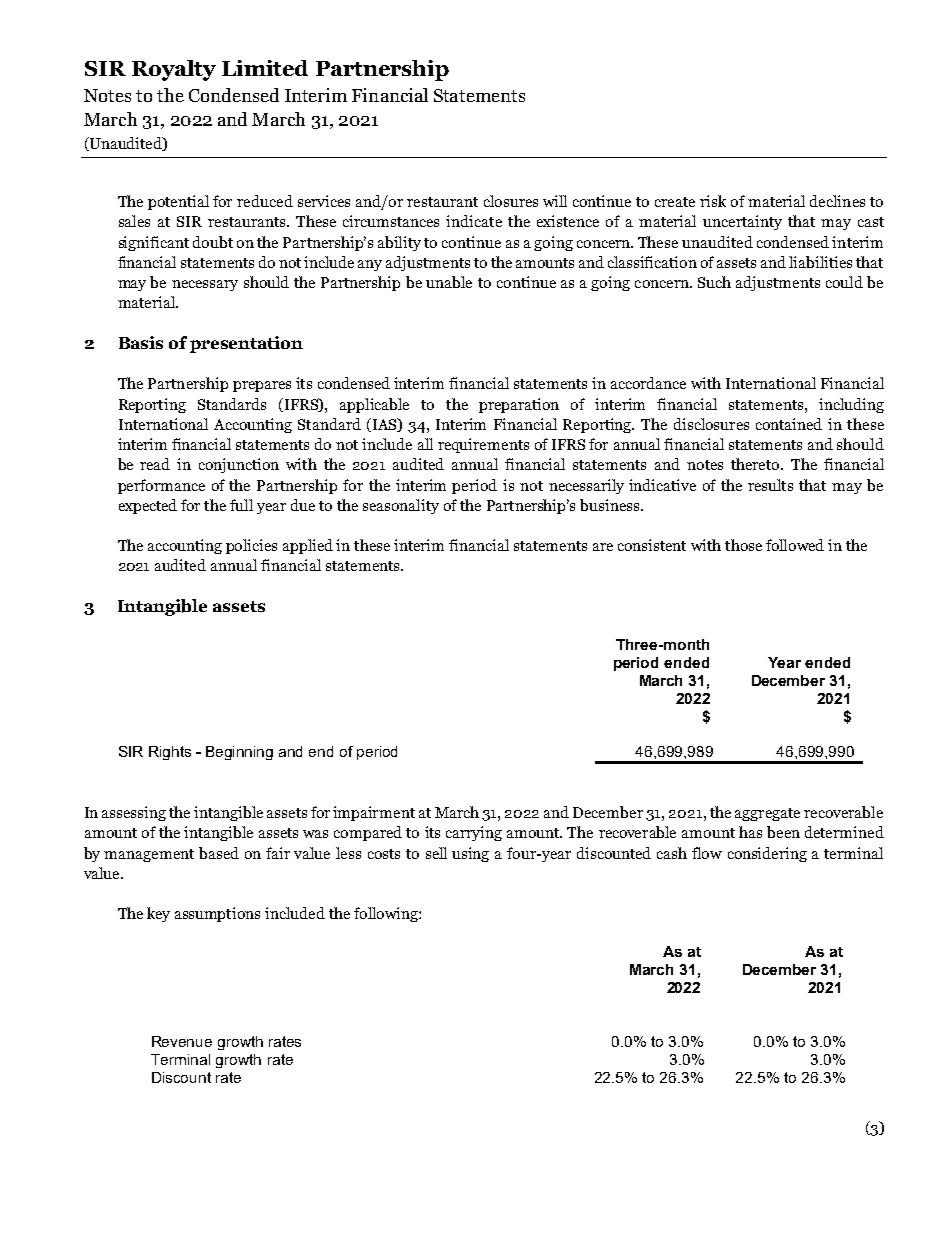  What do you see at coordinates (837, 201) in the screenshot?
I see `declines` at bounding box center [837, 201].
